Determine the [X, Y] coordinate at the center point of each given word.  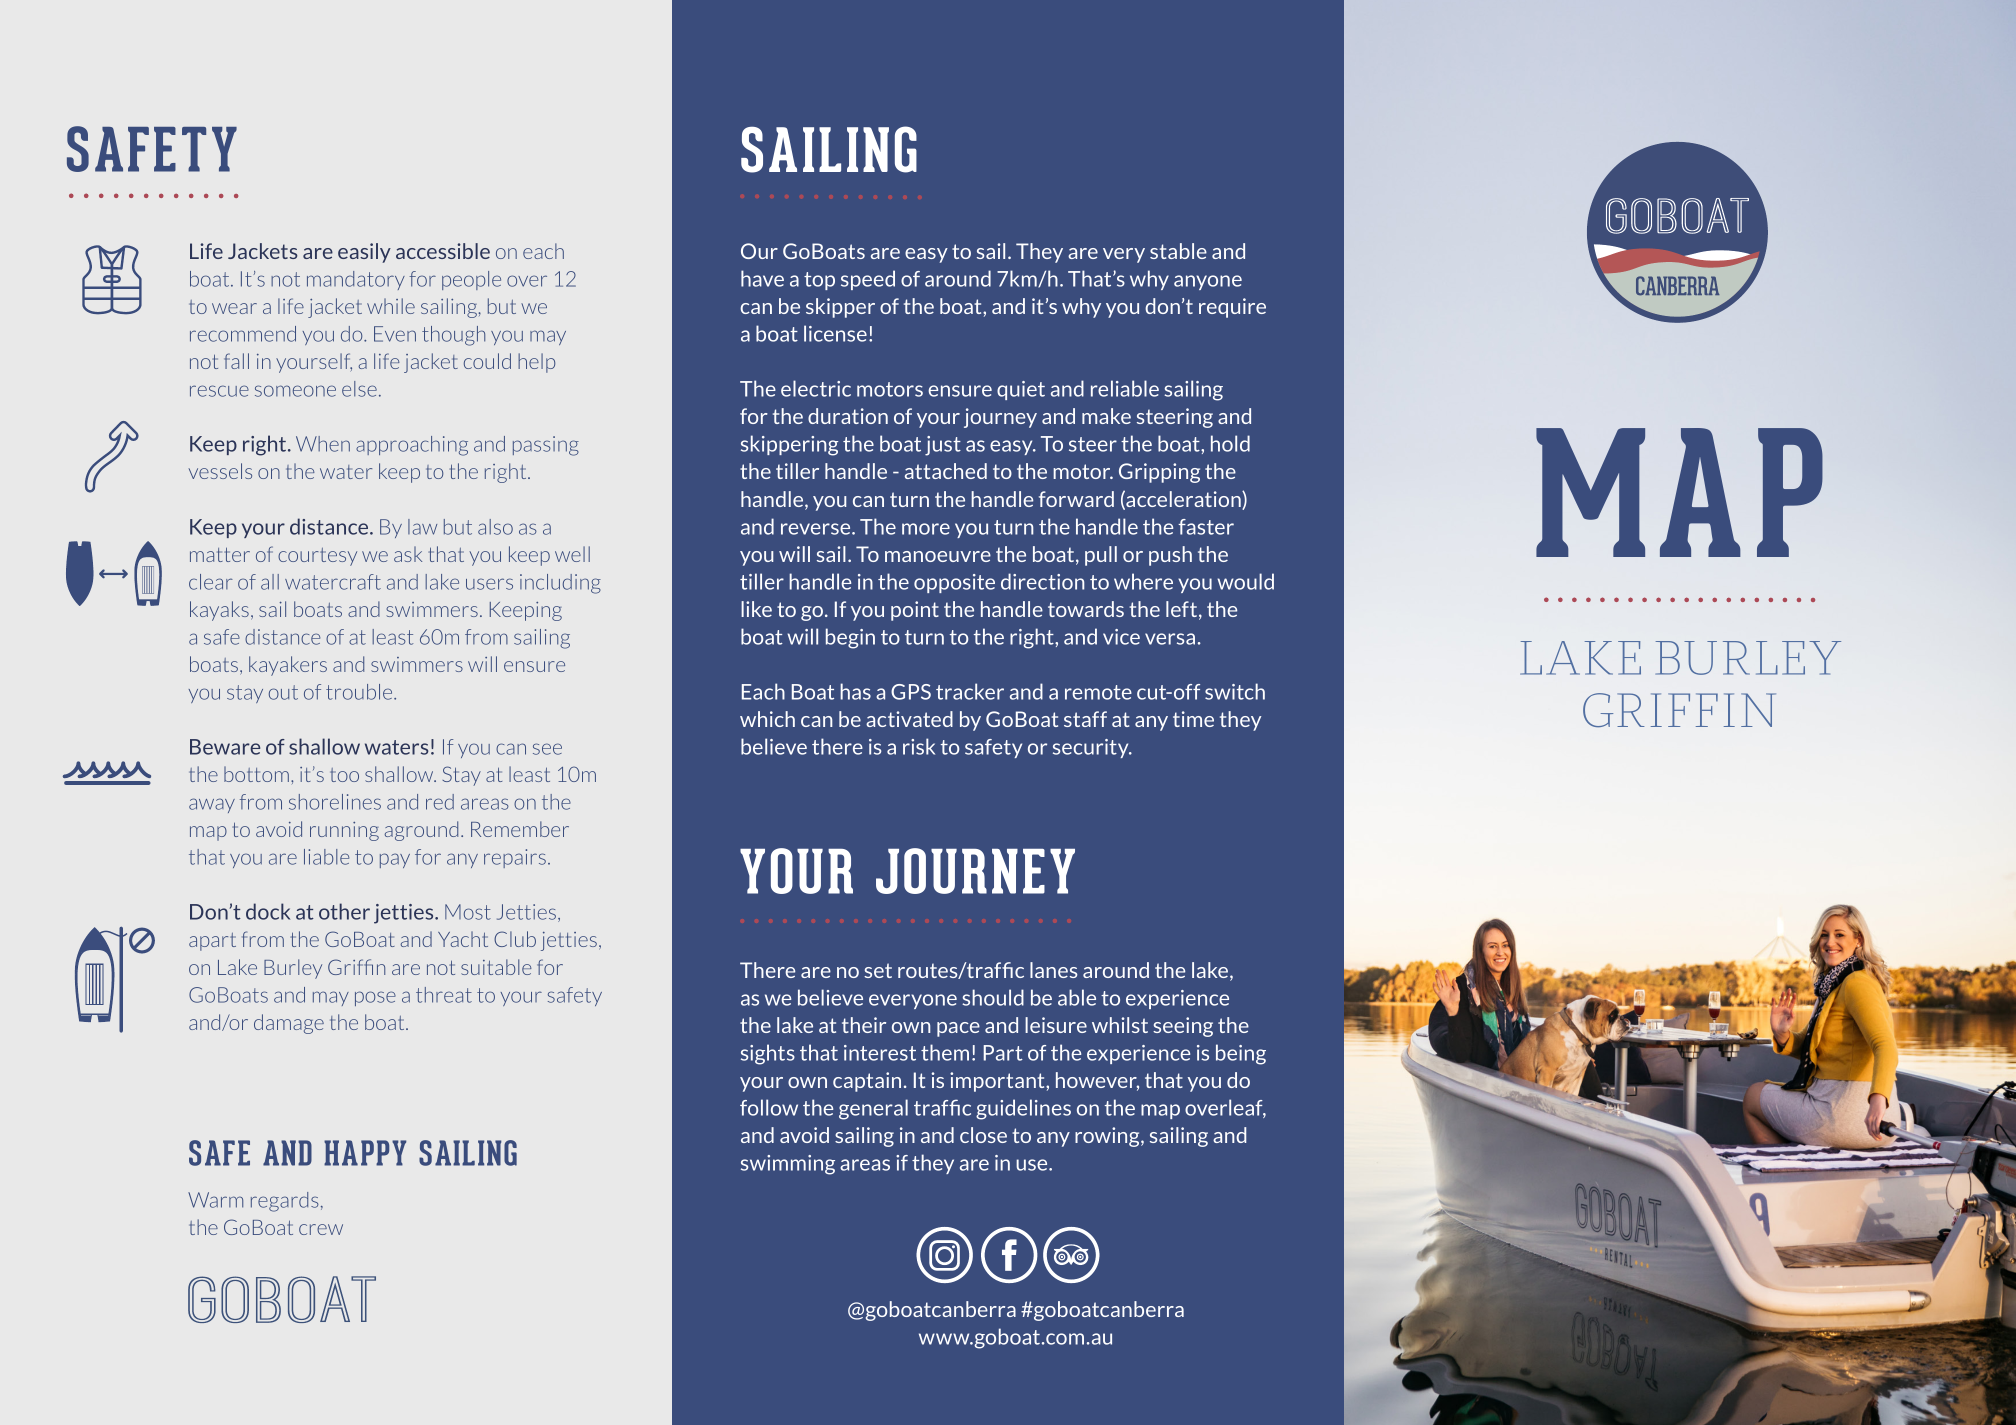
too [344, 775]
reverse [817, 529]
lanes [1053, 970]
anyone [1208, 282]
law [422, 527]
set [878, 970]
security [1092, 748]
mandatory [356, 280]
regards [285, 1202]
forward [1076, 499]
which [767, 719]
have [762, 278]
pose [375, 998]
